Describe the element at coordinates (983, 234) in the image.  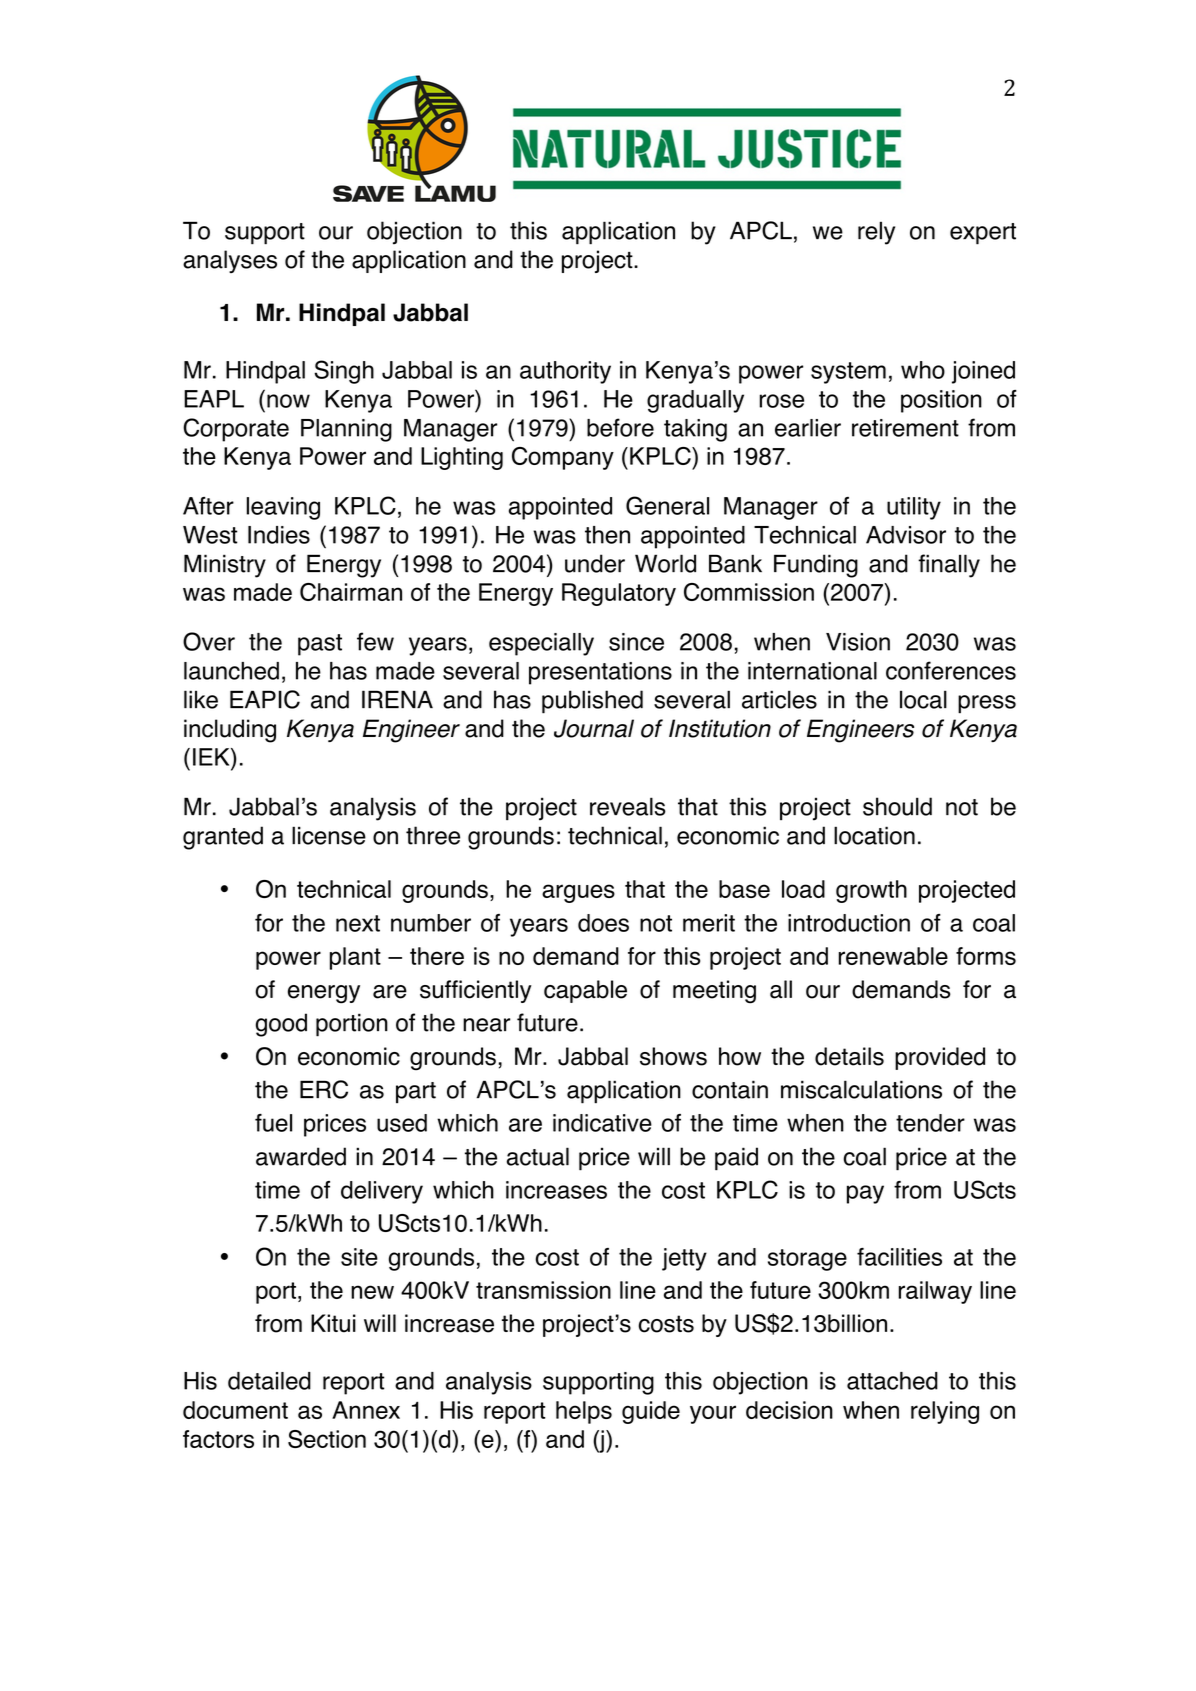
I see `expert` at that location.
